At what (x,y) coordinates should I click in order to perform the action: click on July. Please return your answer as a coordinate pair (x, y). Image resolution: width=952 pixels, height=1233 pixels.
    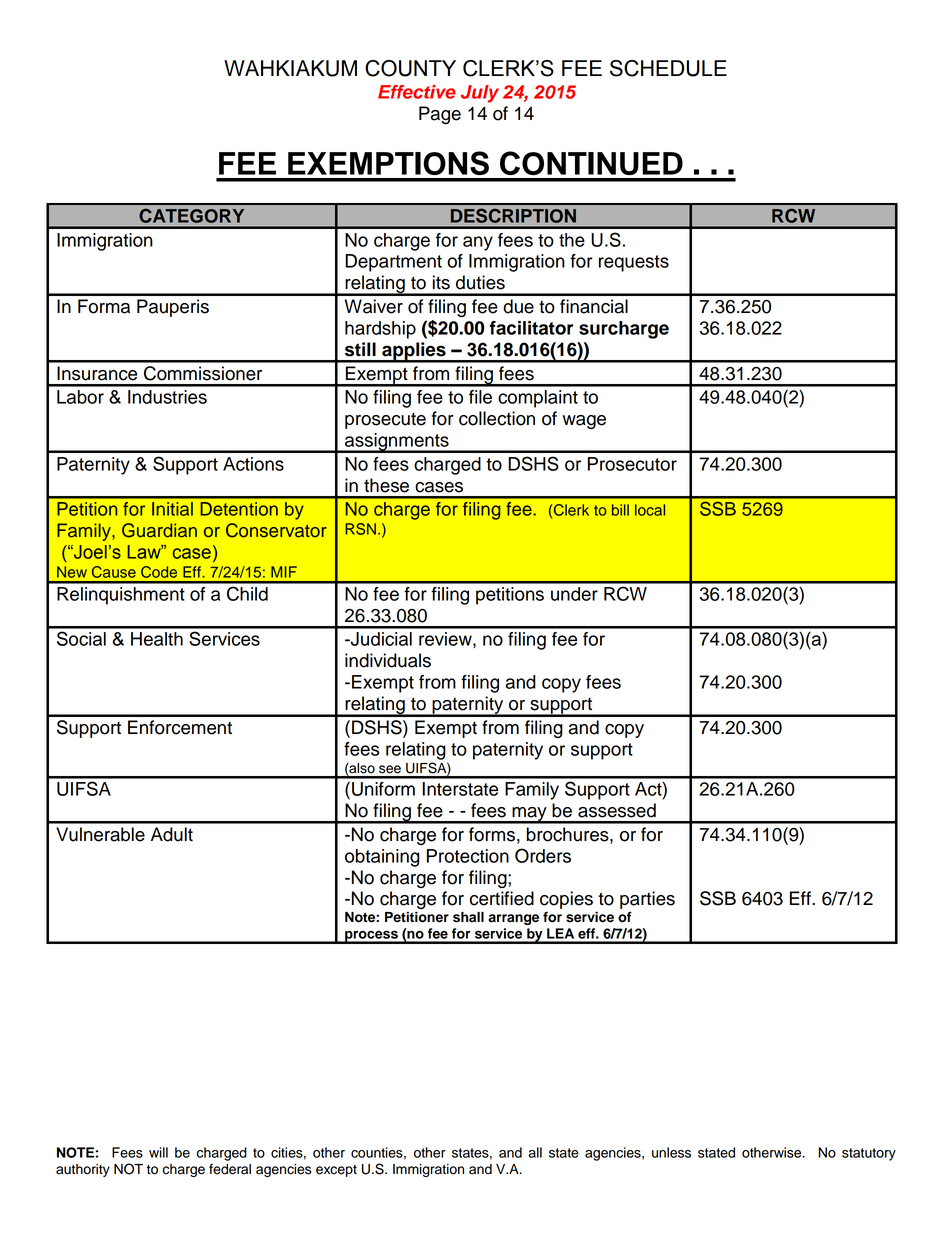
    Looking at the image, I should click on (480, 94).
